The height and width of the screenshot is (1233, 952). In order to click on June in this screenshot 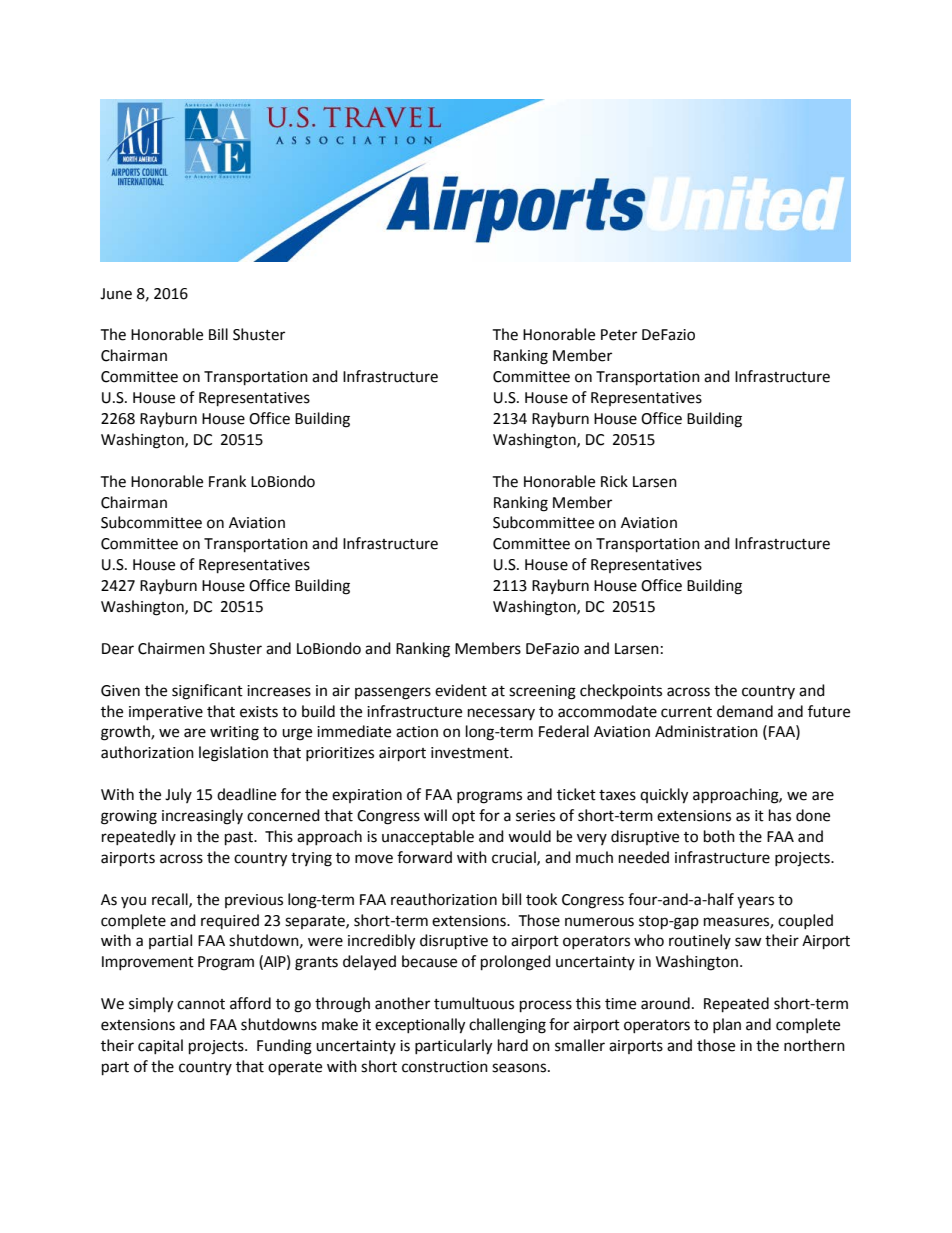, I will do `click(116, 294)`.
